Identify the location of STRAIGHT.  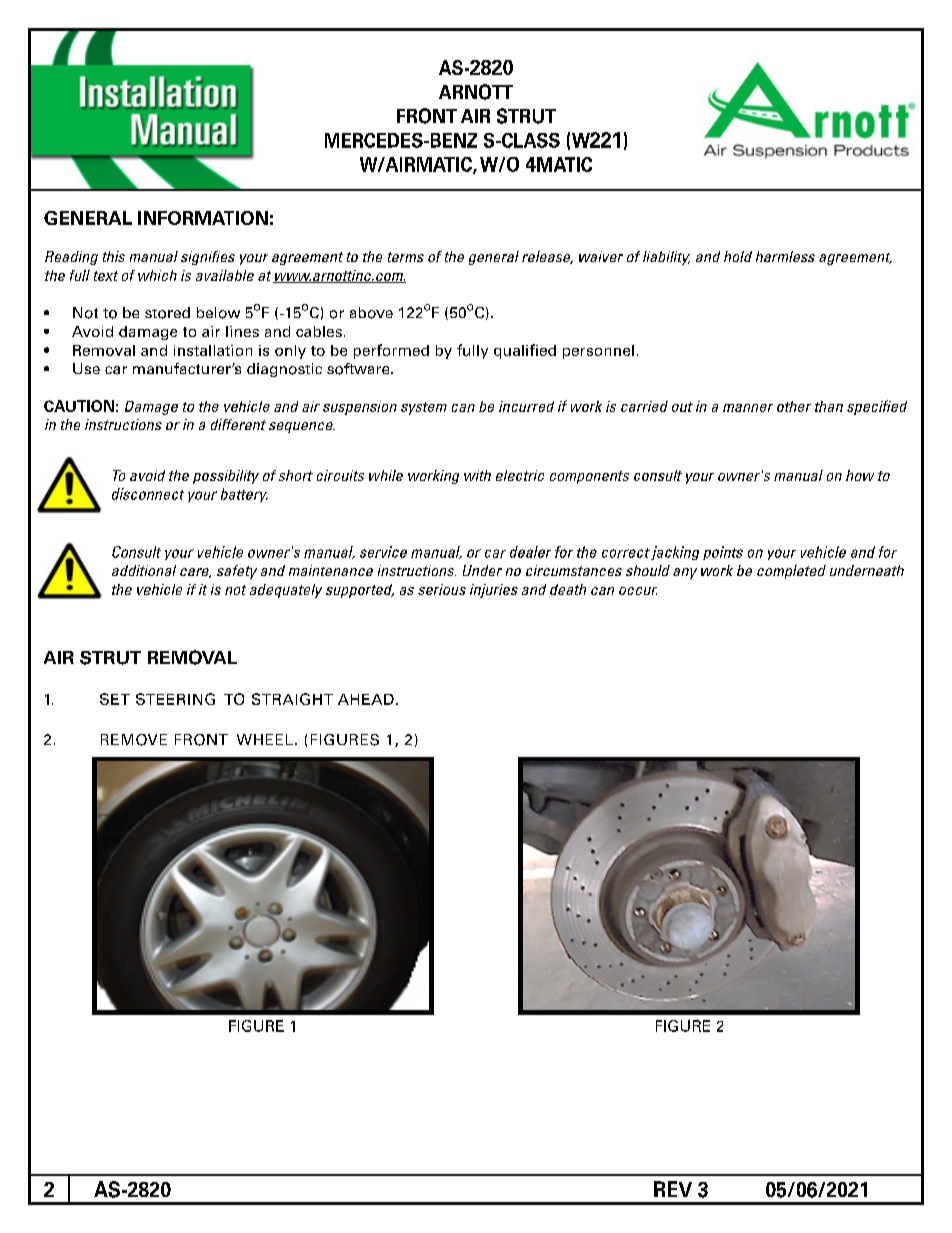
(292, 699).
